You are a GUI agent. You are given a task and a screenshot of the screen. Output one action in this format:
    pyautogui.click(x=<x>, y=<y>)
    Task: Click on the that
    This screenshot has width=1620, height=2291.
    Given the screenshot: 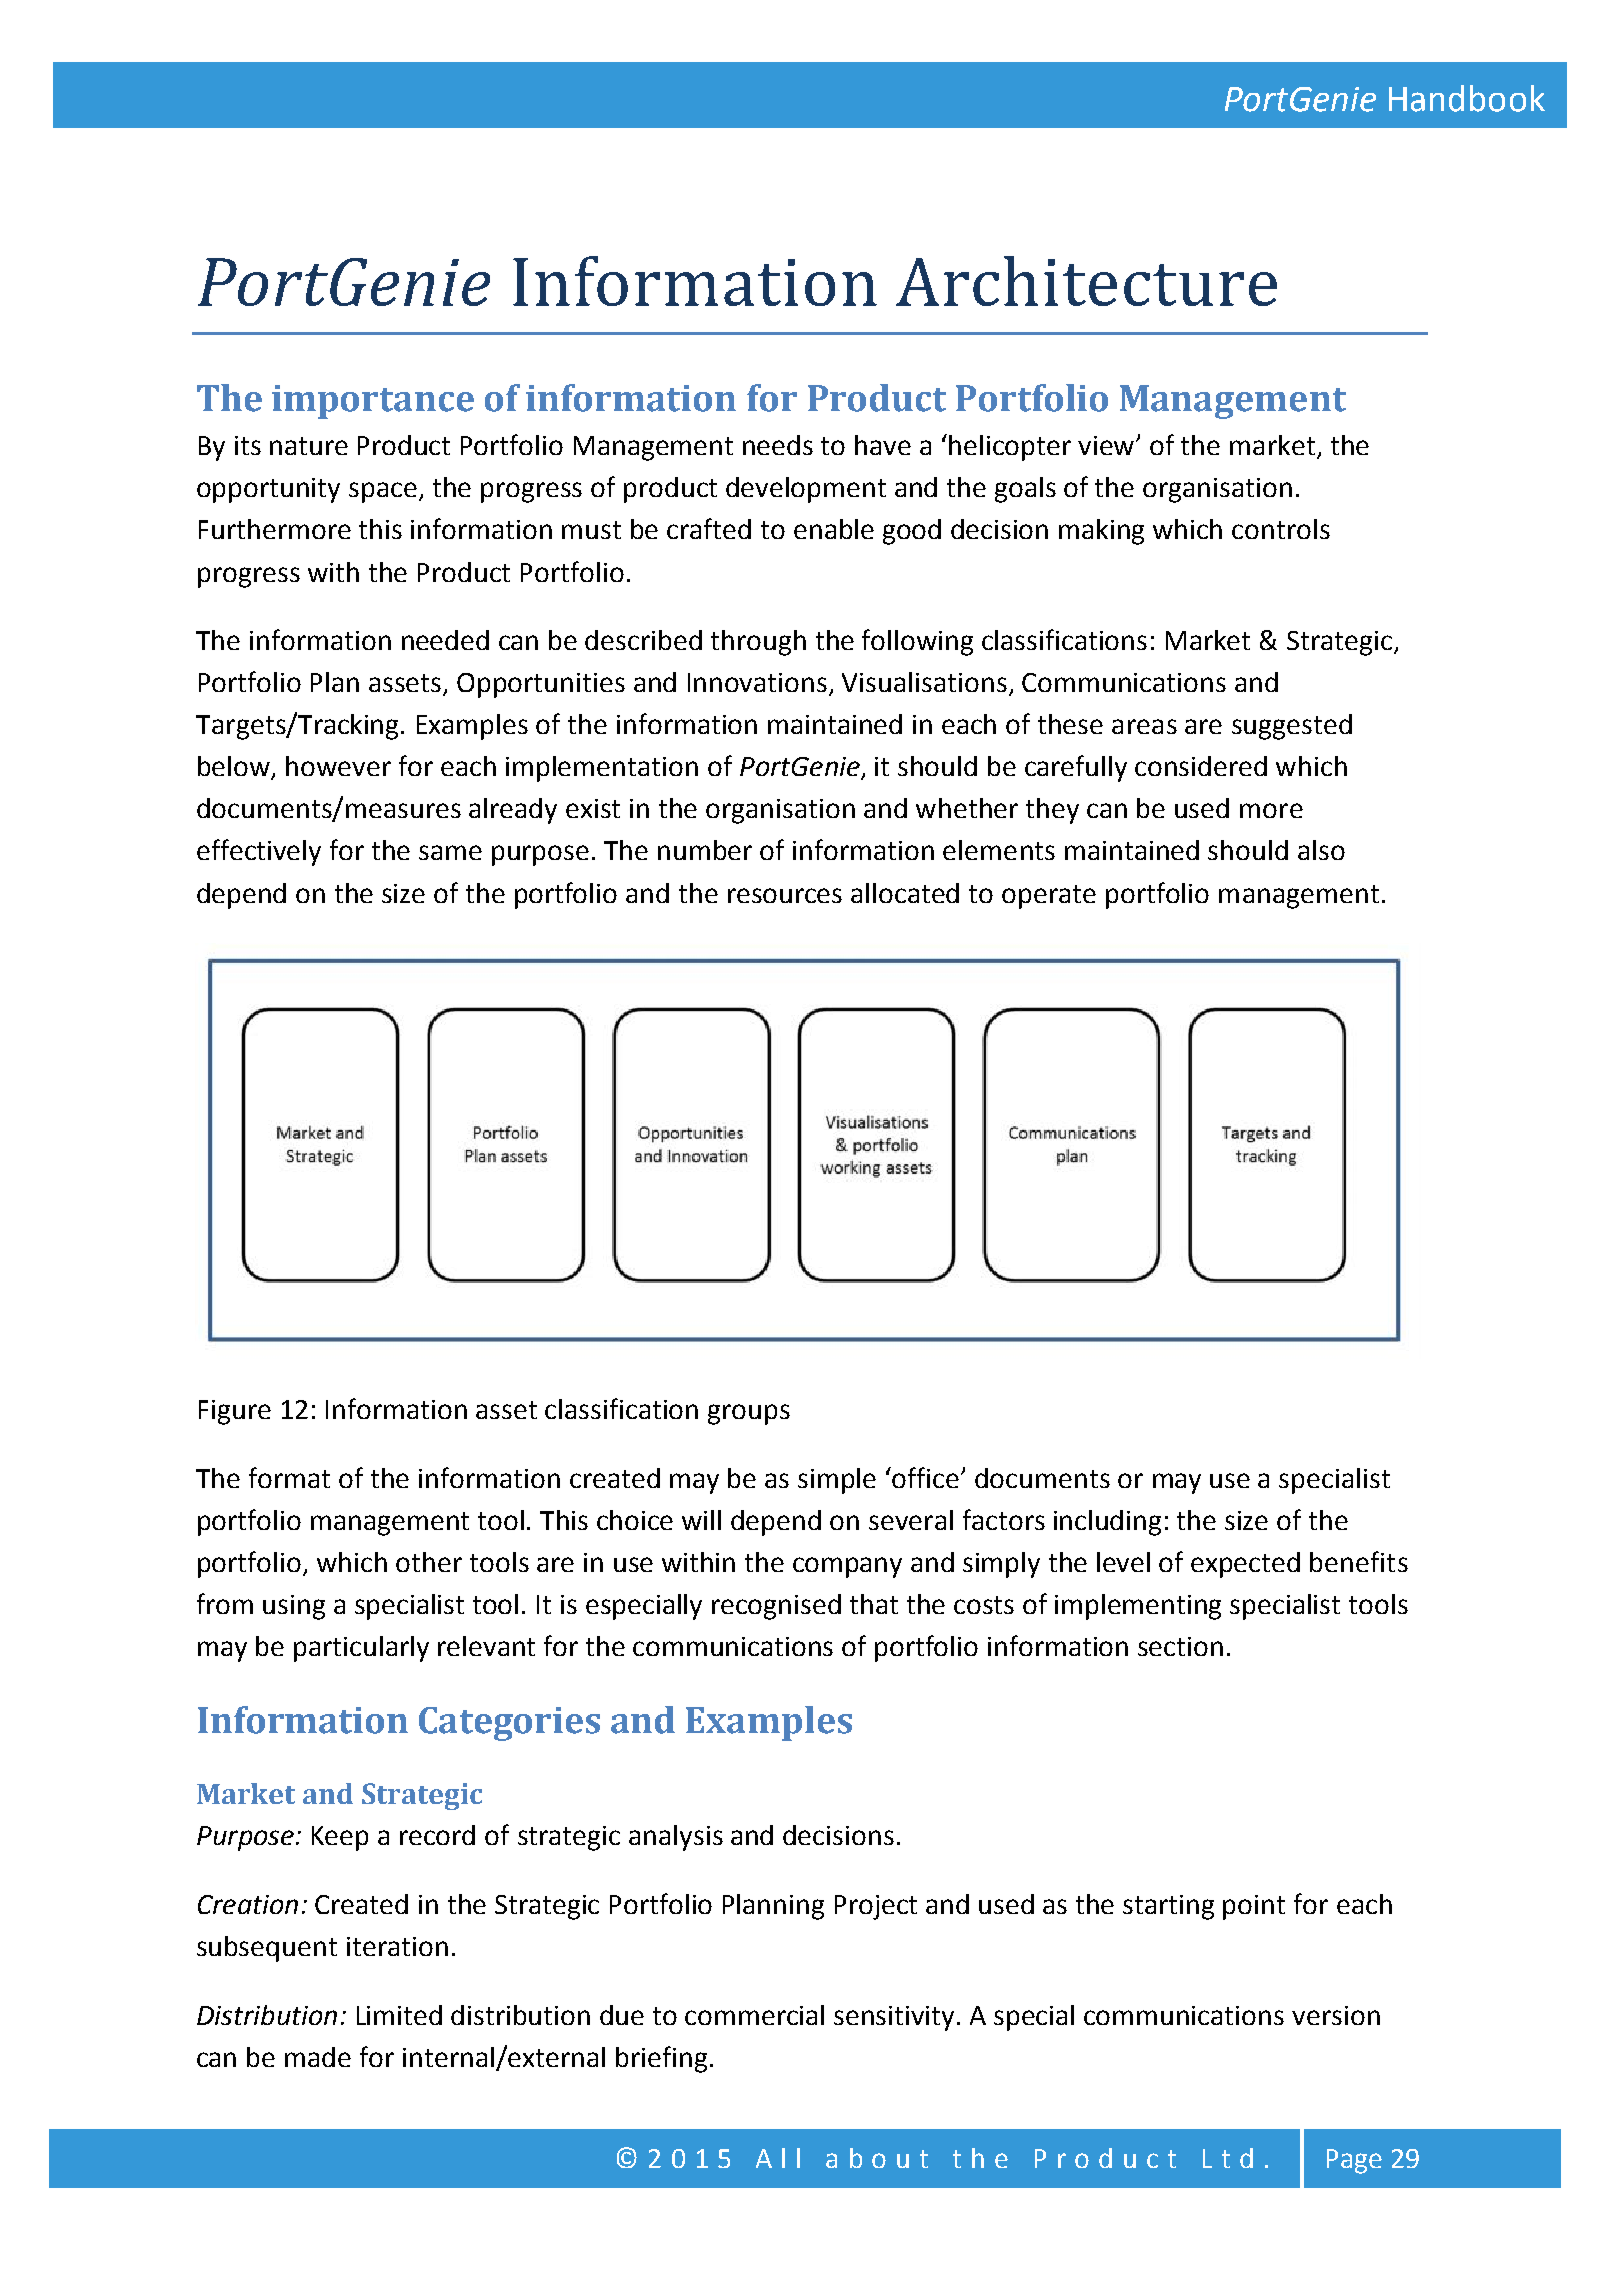 What is the action you would take?
    pyautogui.click(x=874, y=1604)
